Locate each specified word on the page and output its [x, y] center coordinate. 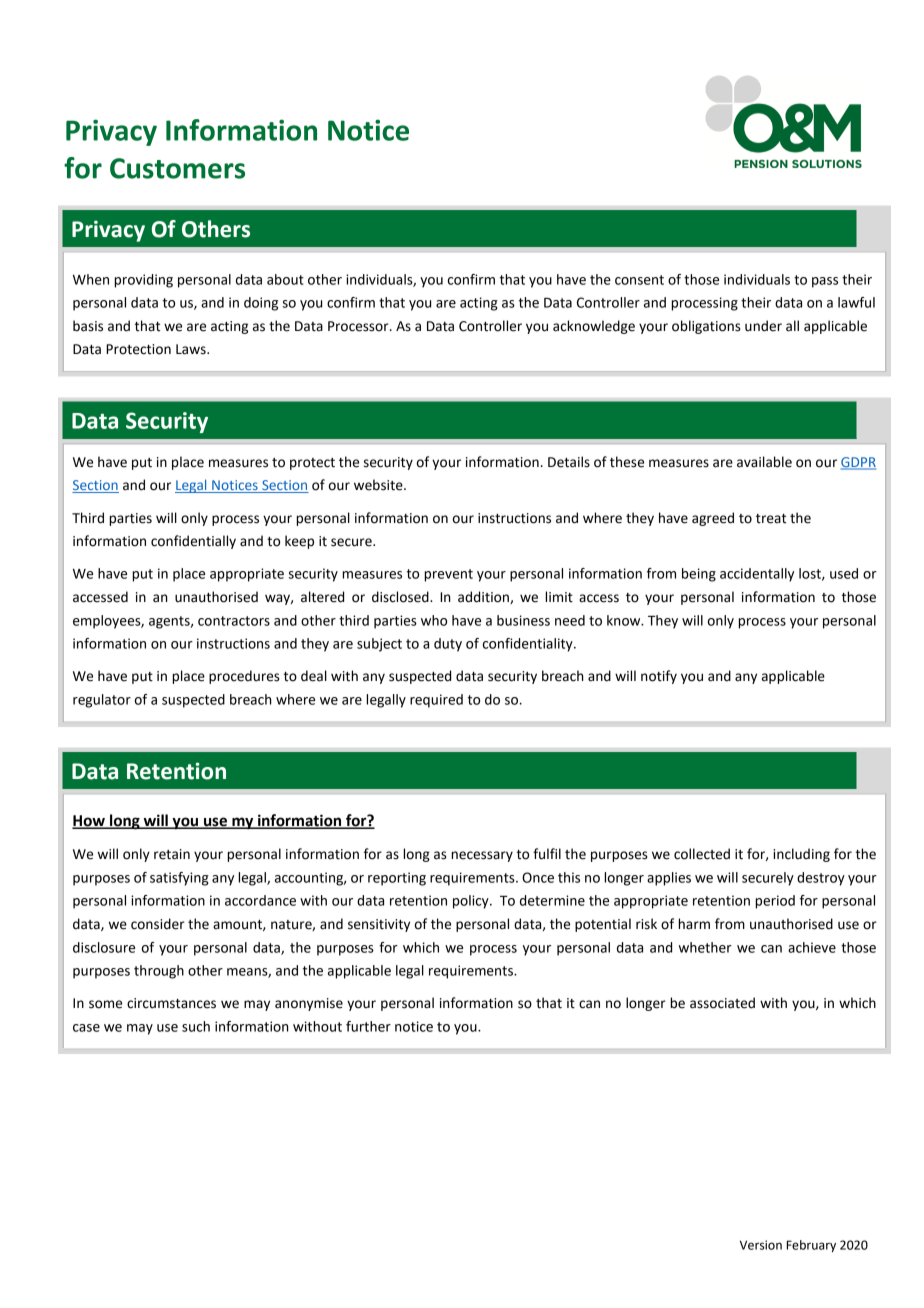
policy [472, 902]
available [764, 462]
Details [569, 462]
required [436, 701]
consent [639, 280]
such [196, 1026]
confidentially [193, 542]
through [159, 972]
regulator [102, 701]
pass [825, 282]
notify [659, 677]
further [368, 1026]
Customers [177, 168]
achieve [812, 947]
